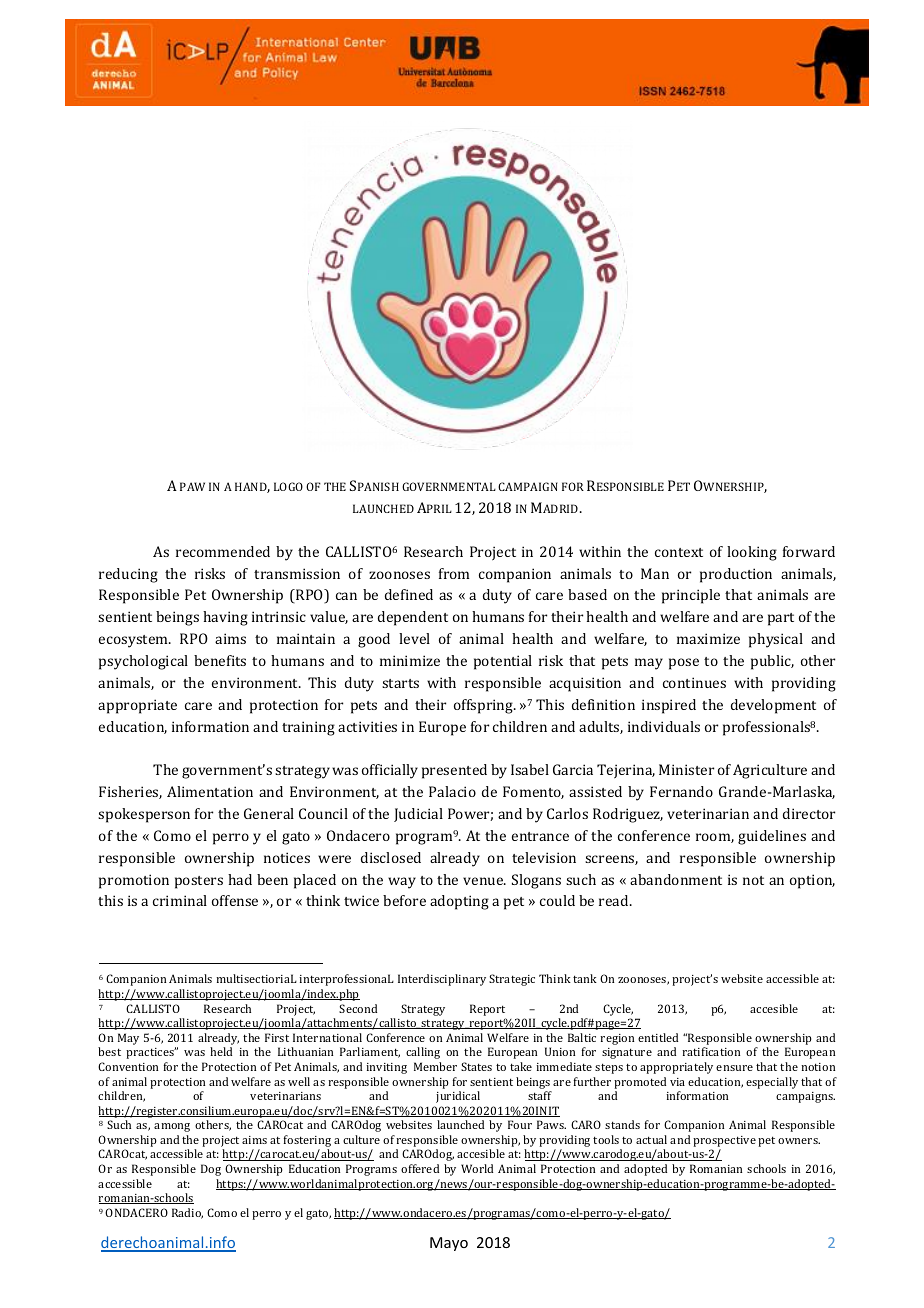  I want to click on prospective, so click(724, 1141).
